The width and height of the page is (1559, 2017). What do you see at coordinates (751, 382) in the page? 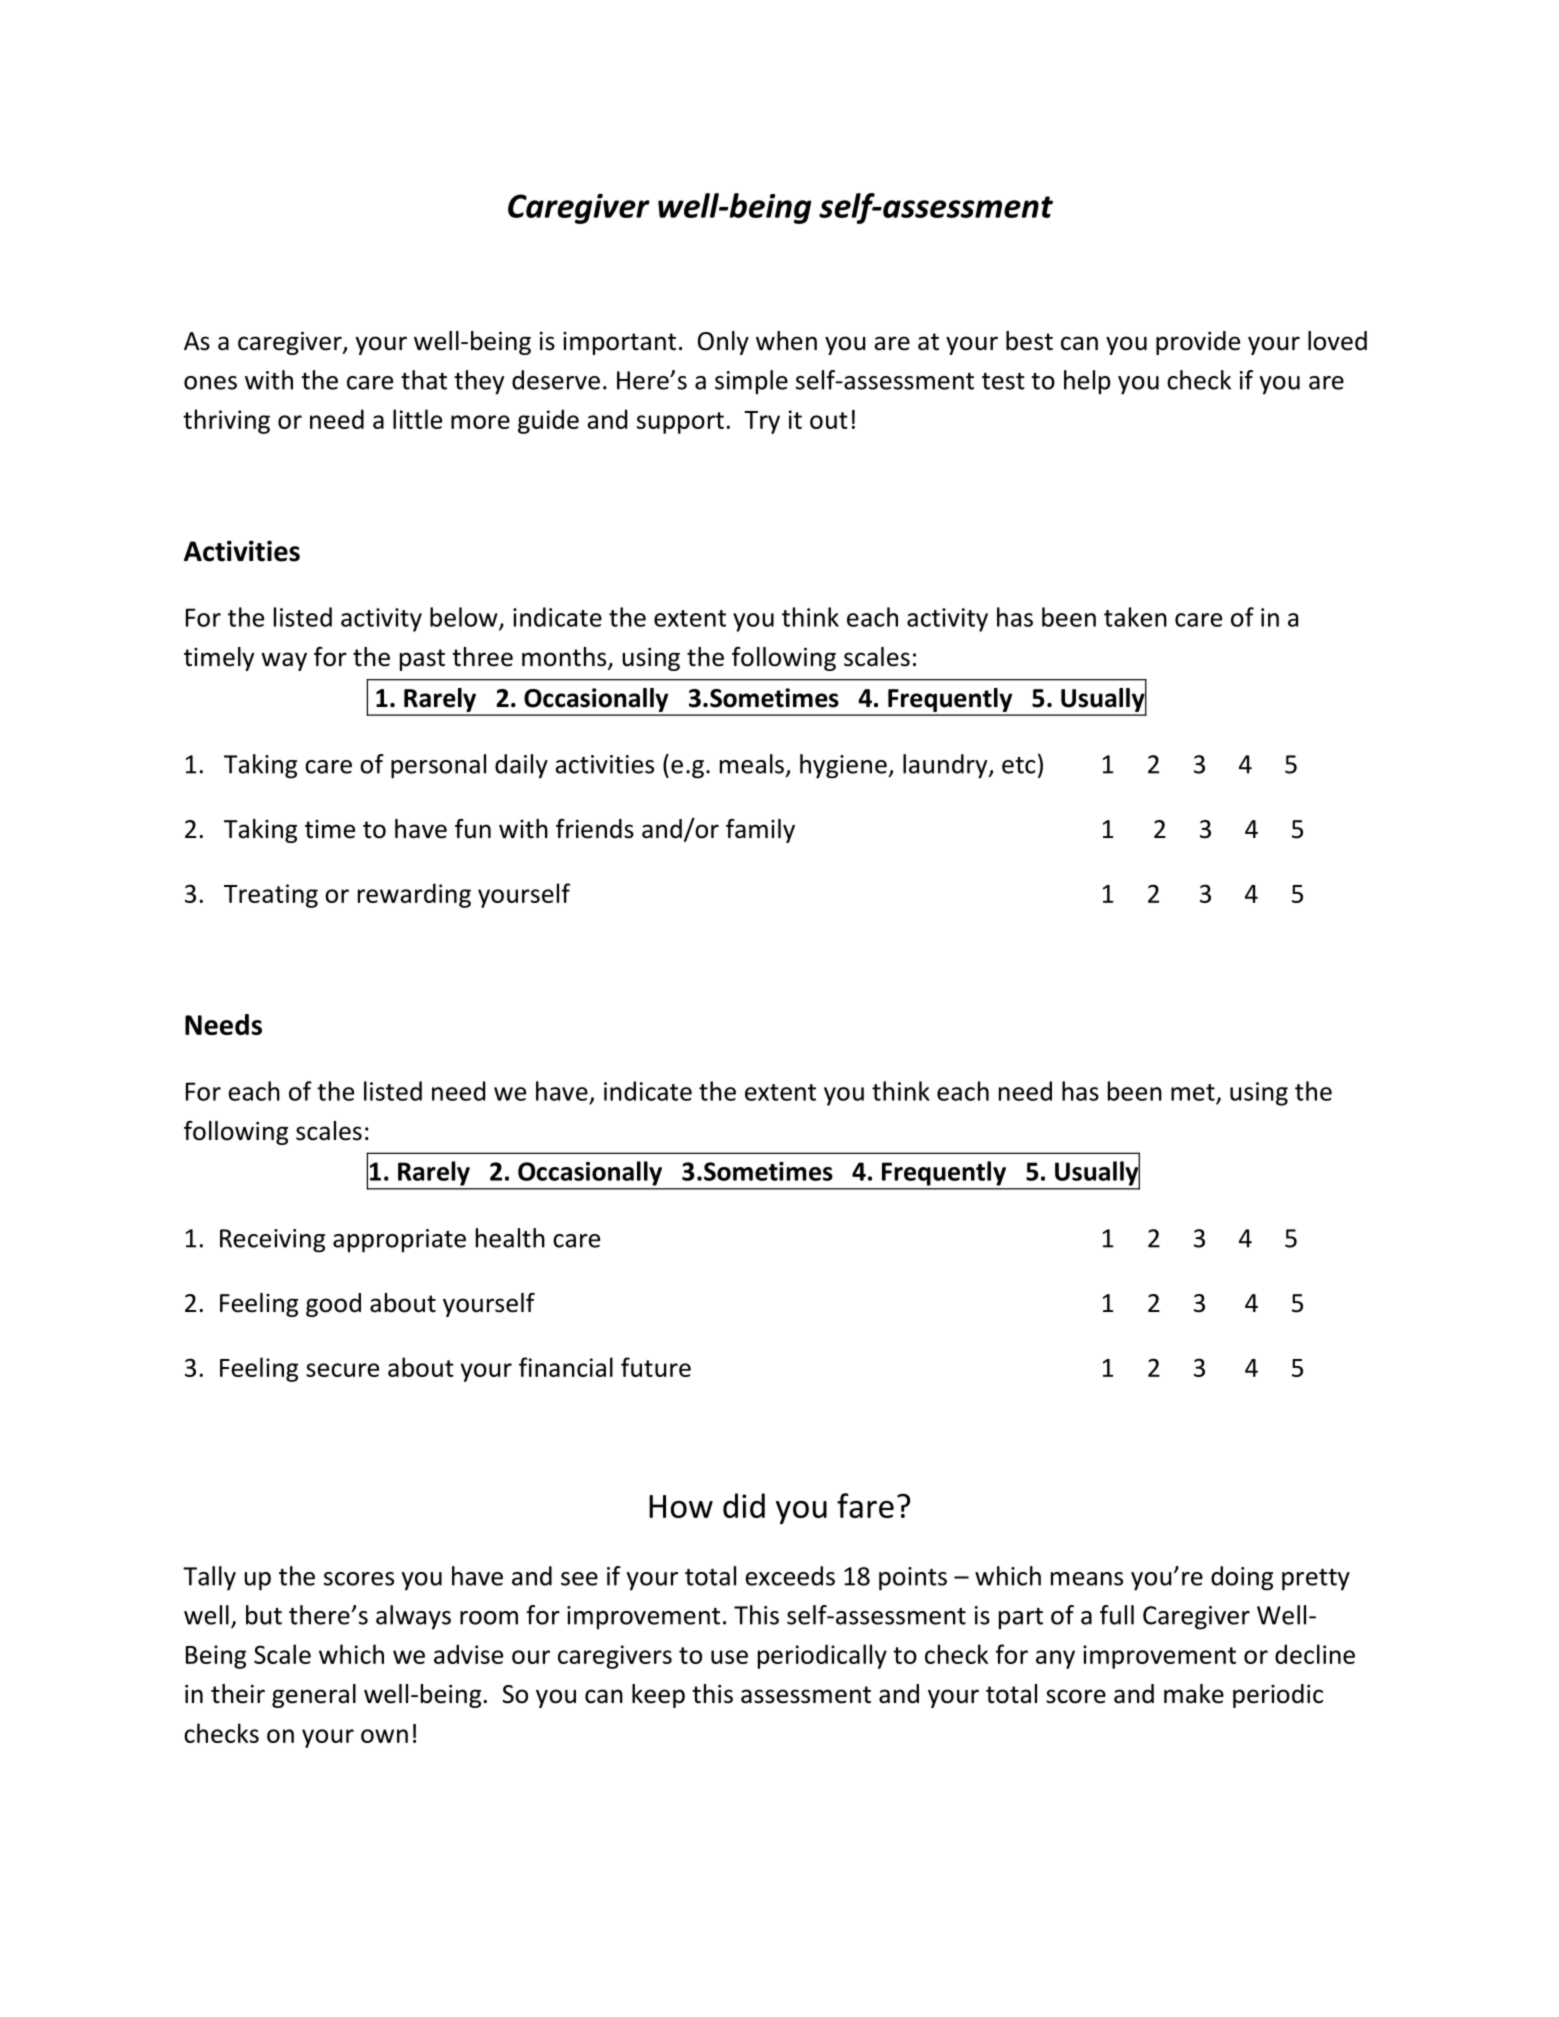
I see `simple` at bounding box center [751, 382].
